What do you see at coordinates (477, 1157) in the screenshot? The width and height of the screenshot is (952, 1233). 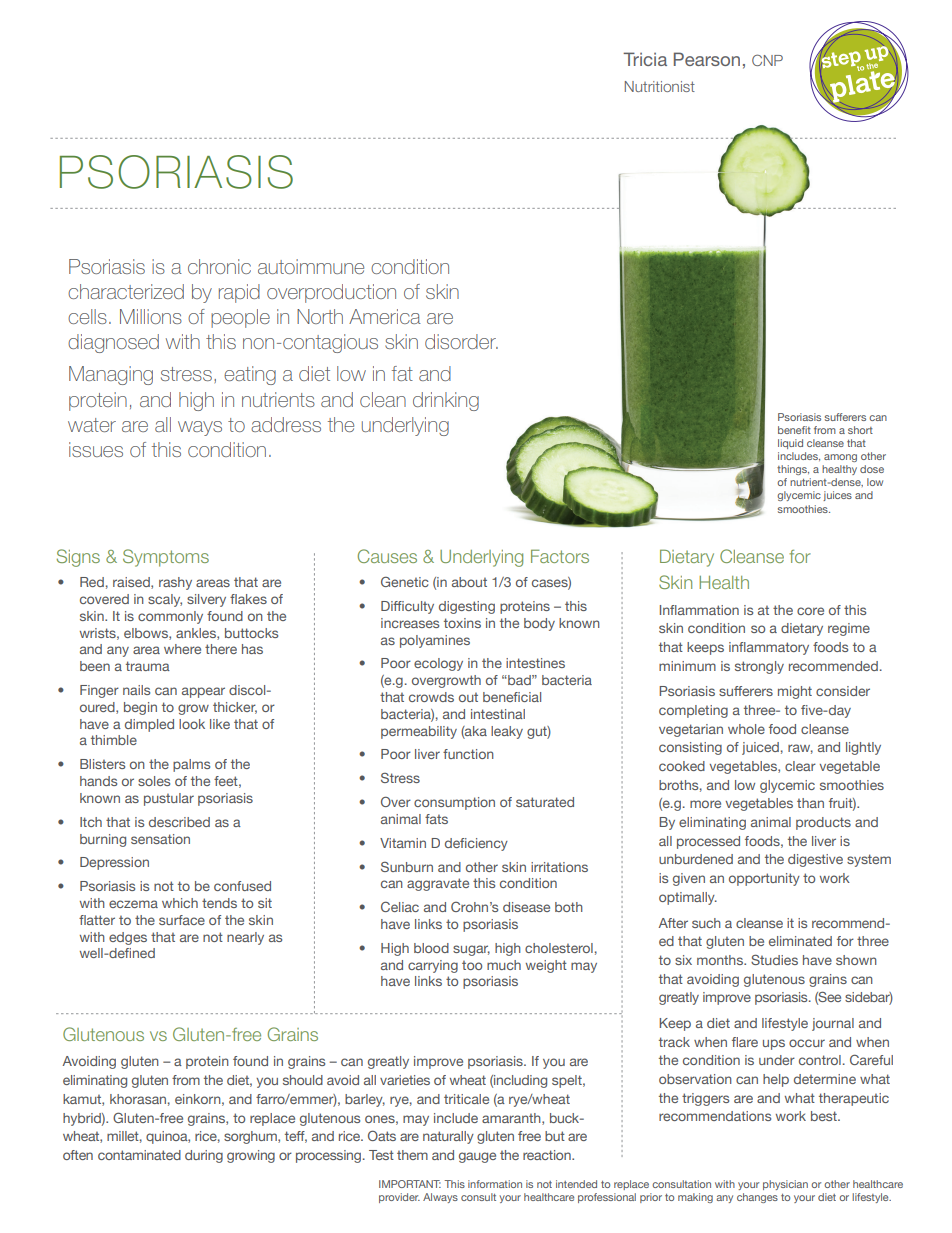 I see `gauge` at bounding box center [477, 1157].
